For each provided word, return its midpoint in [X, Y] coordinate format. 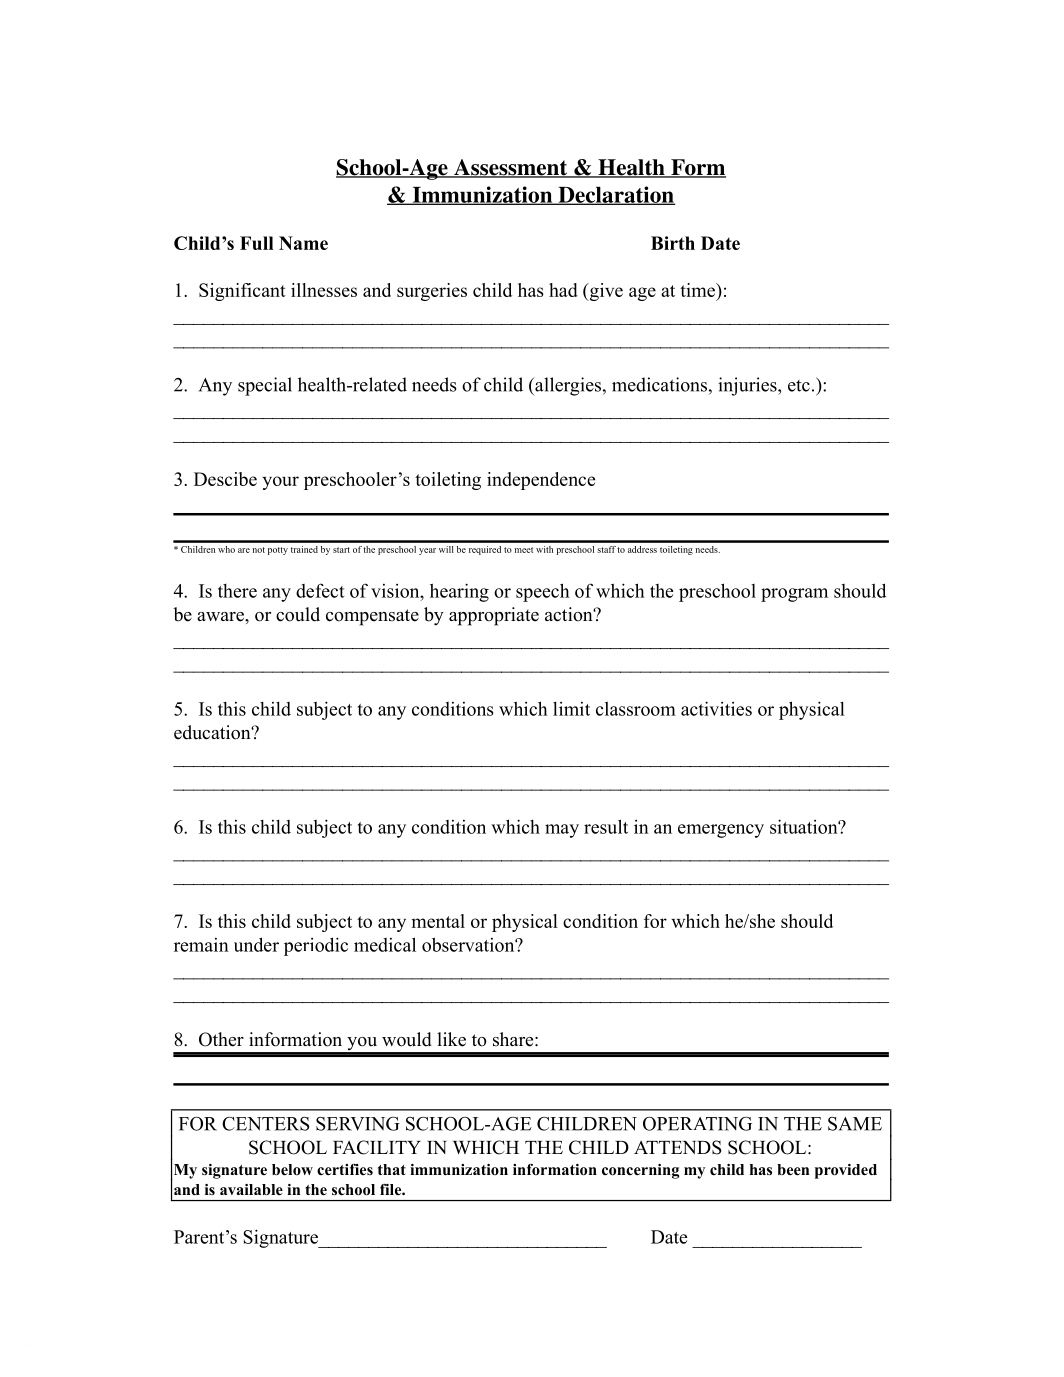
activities [716, 708]
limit [571, 709]
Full [257, 243]
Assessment [511, 168]
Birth [673, 243]
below [292, 1169]
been [793, 1169]
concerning [640, 1171]
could [298, 614]
